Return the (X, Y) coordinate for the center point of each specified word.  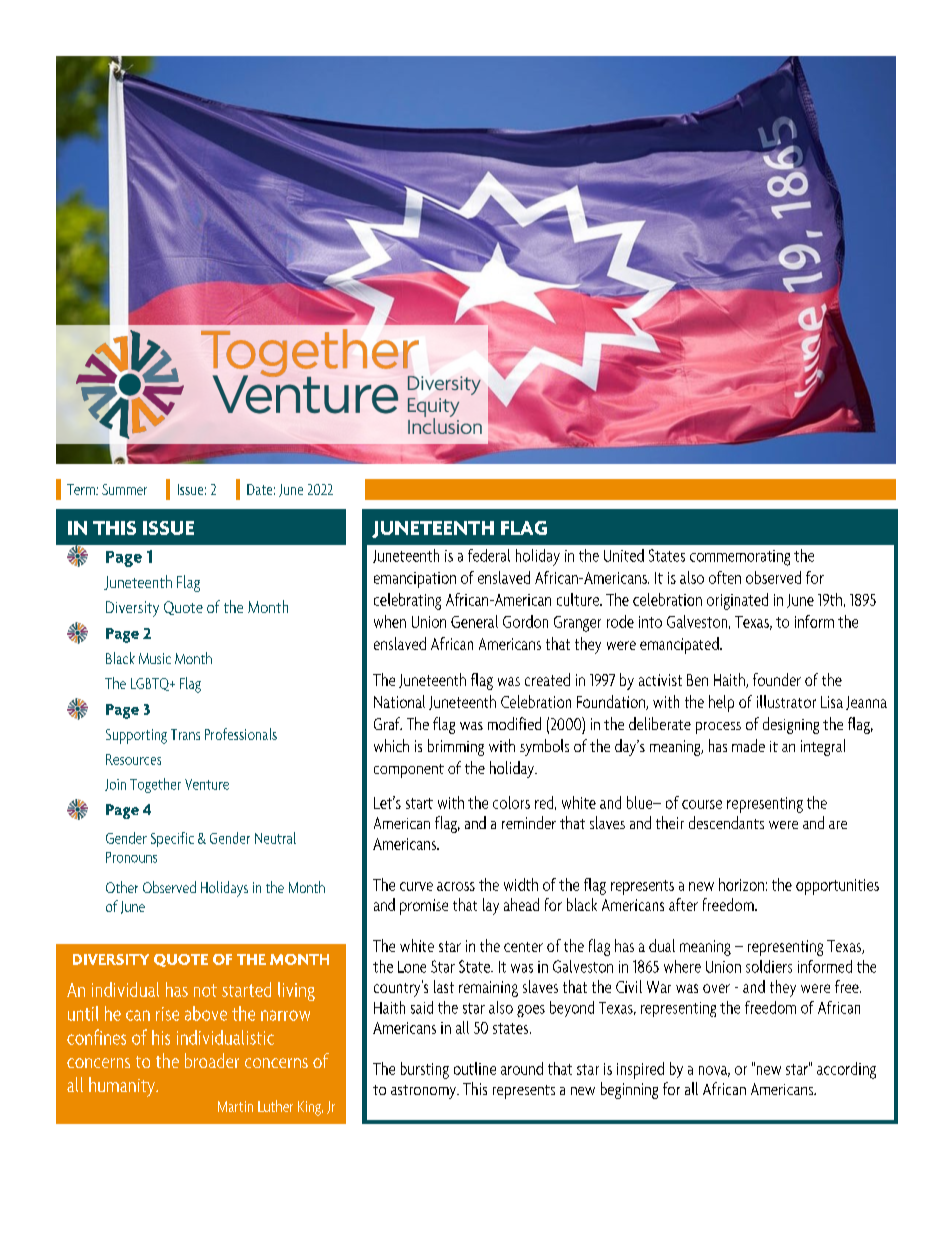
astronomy (424, 1092)
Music (155, 658)
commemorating (740, 558)
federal (489, 555)
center (523, 947)
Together (155, 785)
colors (511, 802)
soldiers (769, 966)
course (702, 804)
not (205, 990)
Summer (124, 489)
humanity (123, 1087)
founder (777, 679)
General (474, 621)
